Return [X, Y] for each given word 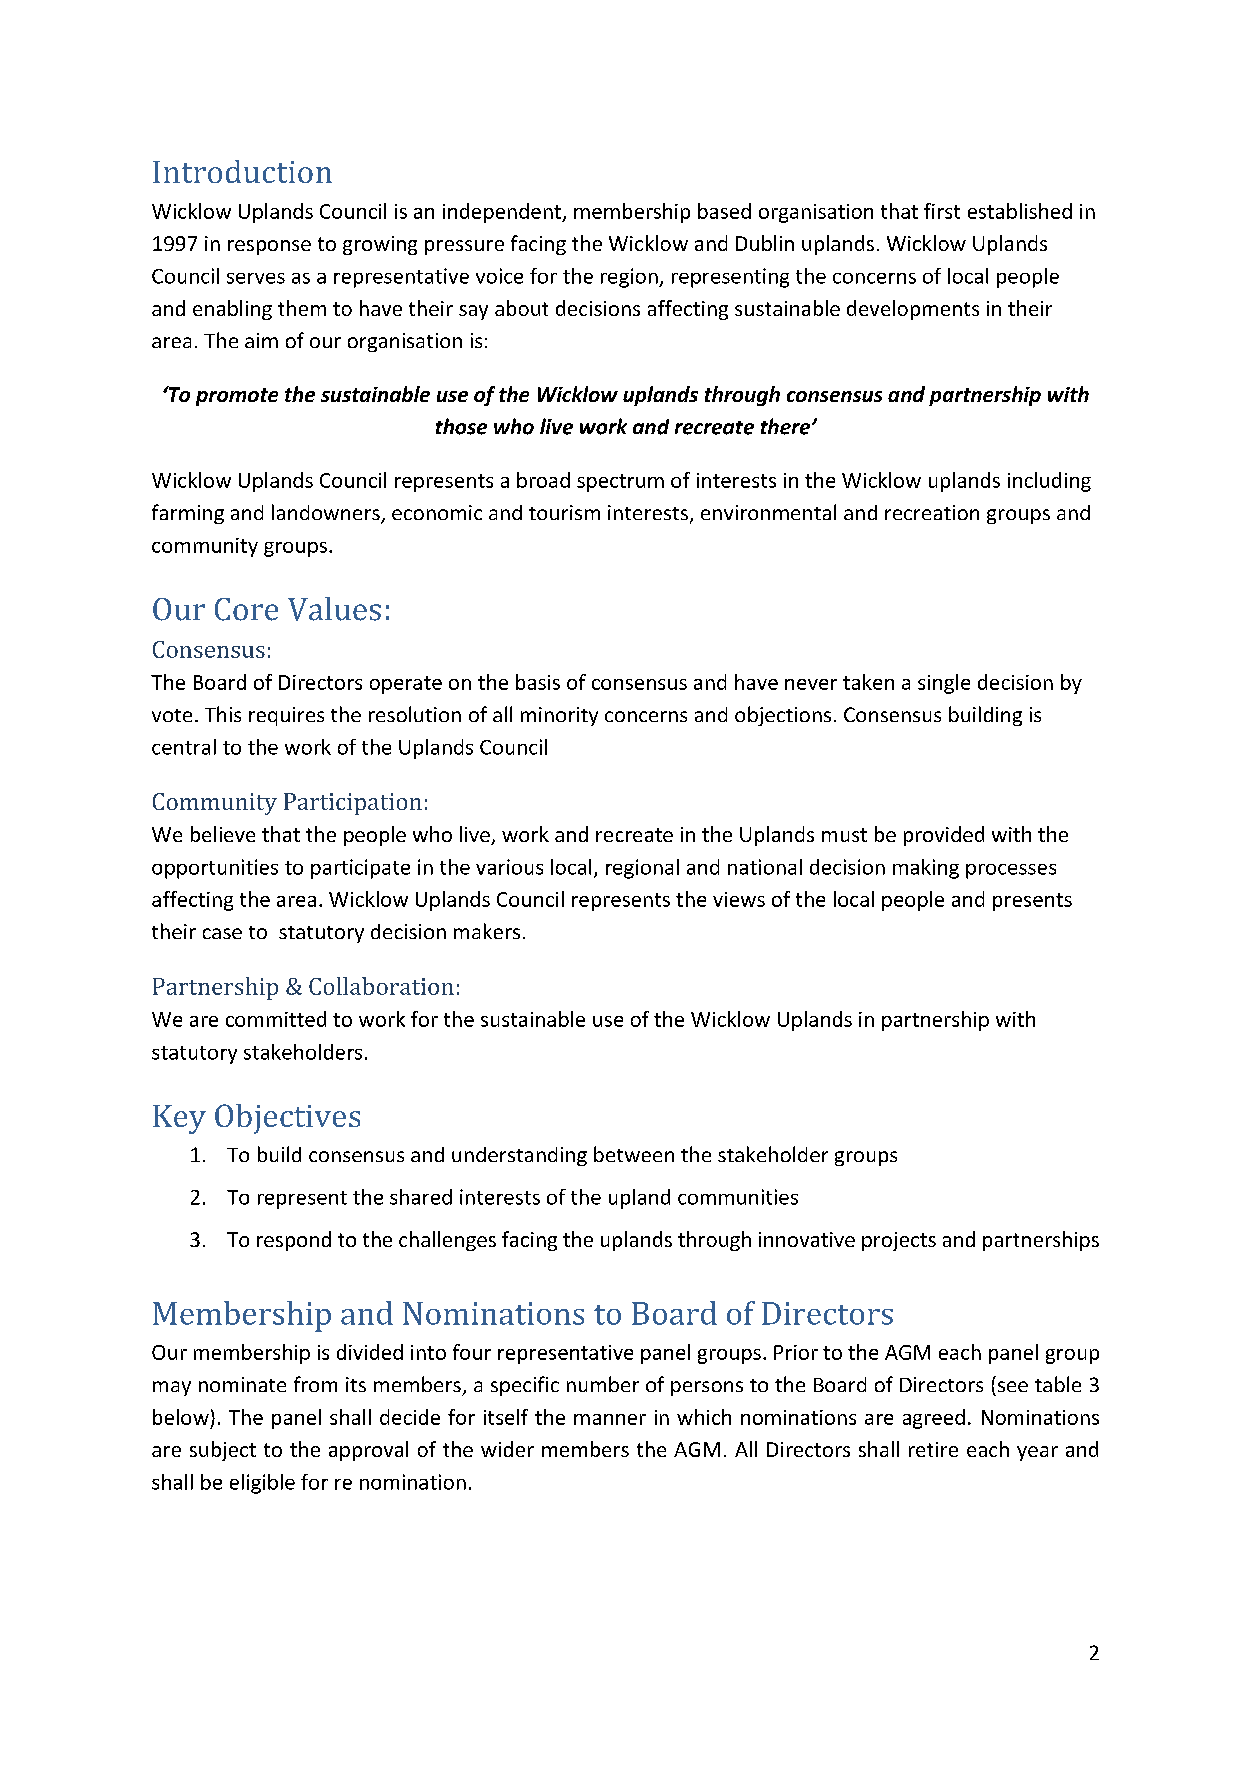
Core [246, 609]
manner [610, 1419]
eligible [262, 1484]
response [269, 247]
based [724, 211]
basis [538, 682]
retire [933, 1449]
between [634, 1154]
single [944, 684]
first [942, 211]
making [926, 869]
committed [276, 1019]
